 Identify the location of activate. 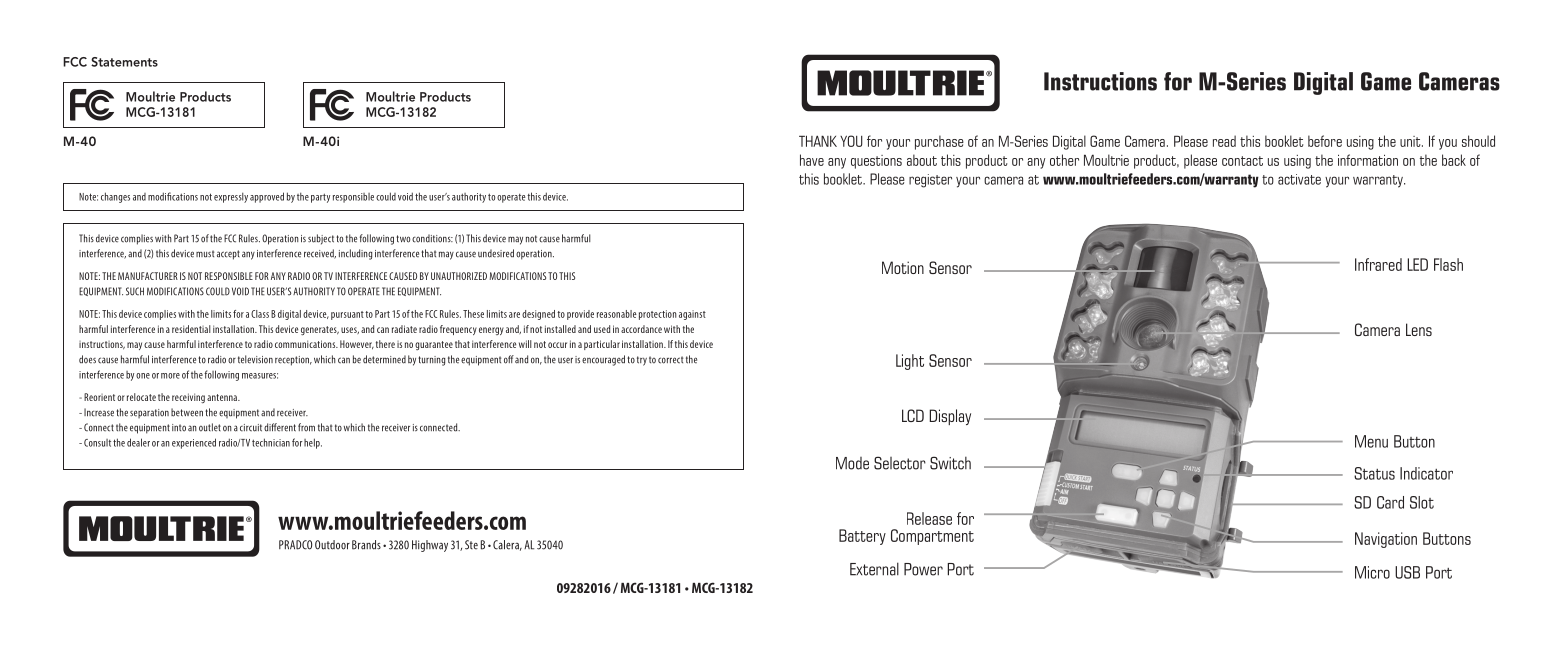
(1299, 179).
